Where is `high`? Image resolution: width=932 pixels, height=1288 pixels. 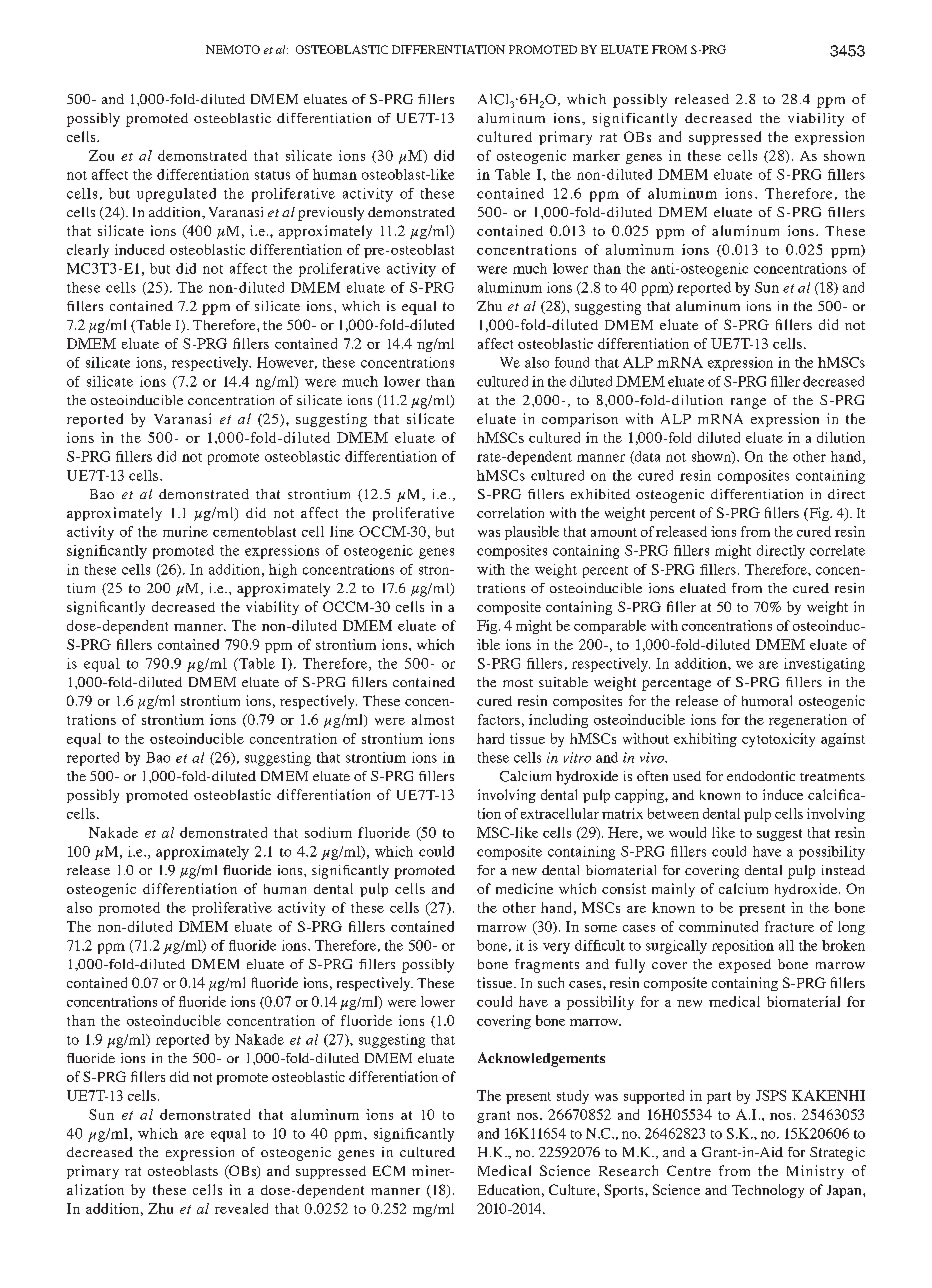
high is located at coordinates (283, 571).
